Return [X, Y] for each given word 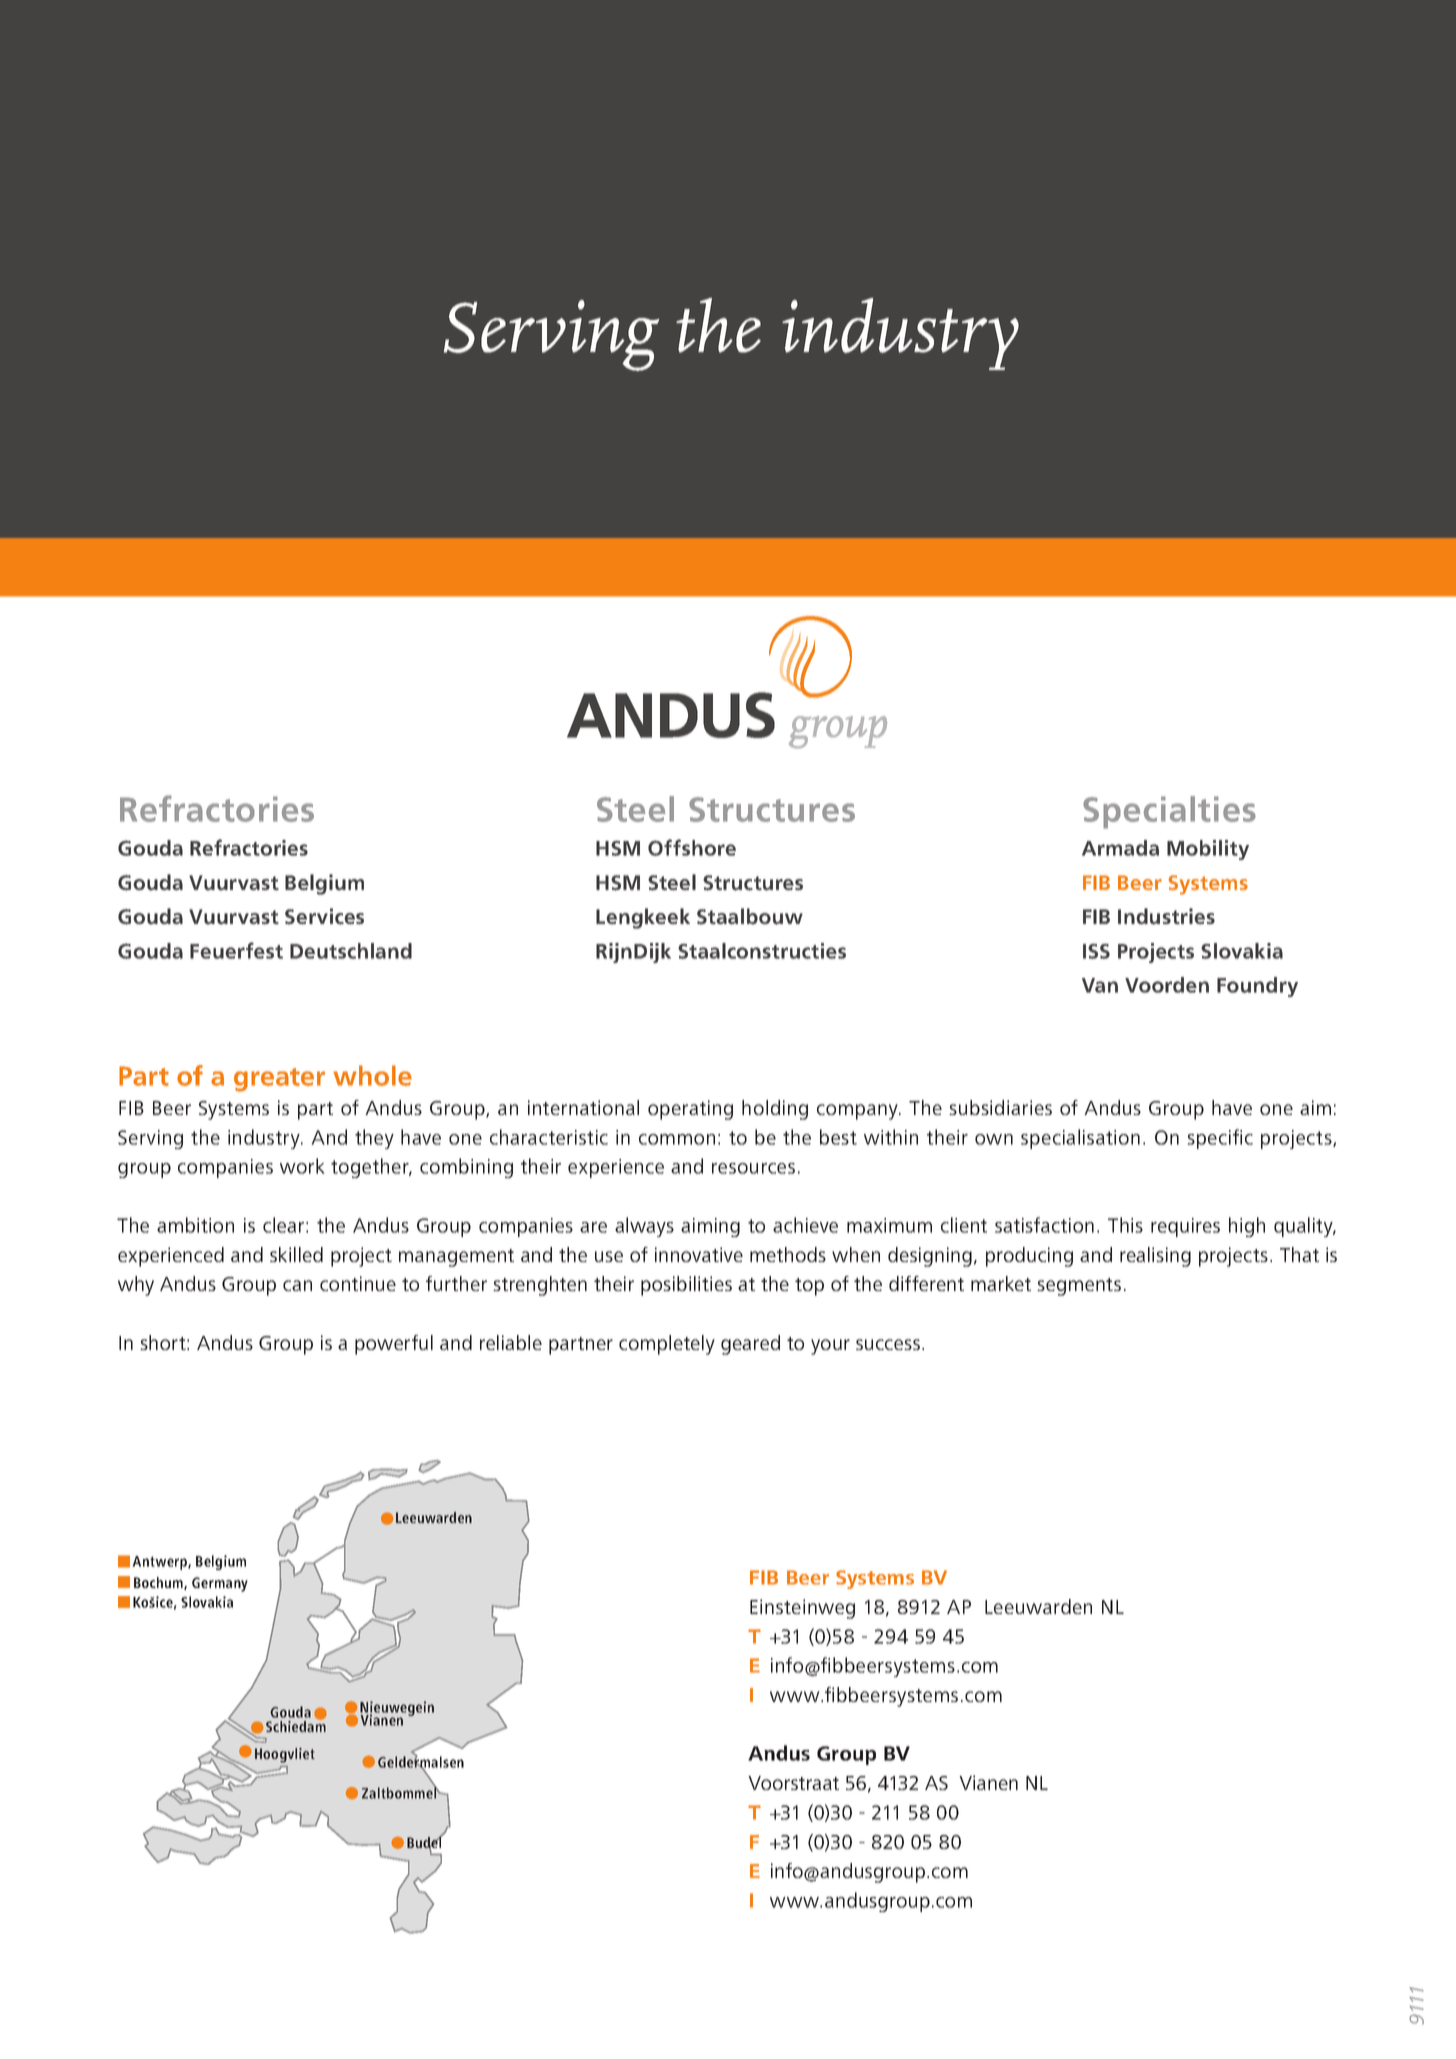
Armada [1120, 848]
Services [324, 916]
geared [750, 1345]
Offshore [692, 847]
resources [753, 1168]
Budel [425, 1843]
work [302, 1166]
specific [1220, 1139]
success [888, 1344]
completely [667, 1345]
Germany [220, 1584]
